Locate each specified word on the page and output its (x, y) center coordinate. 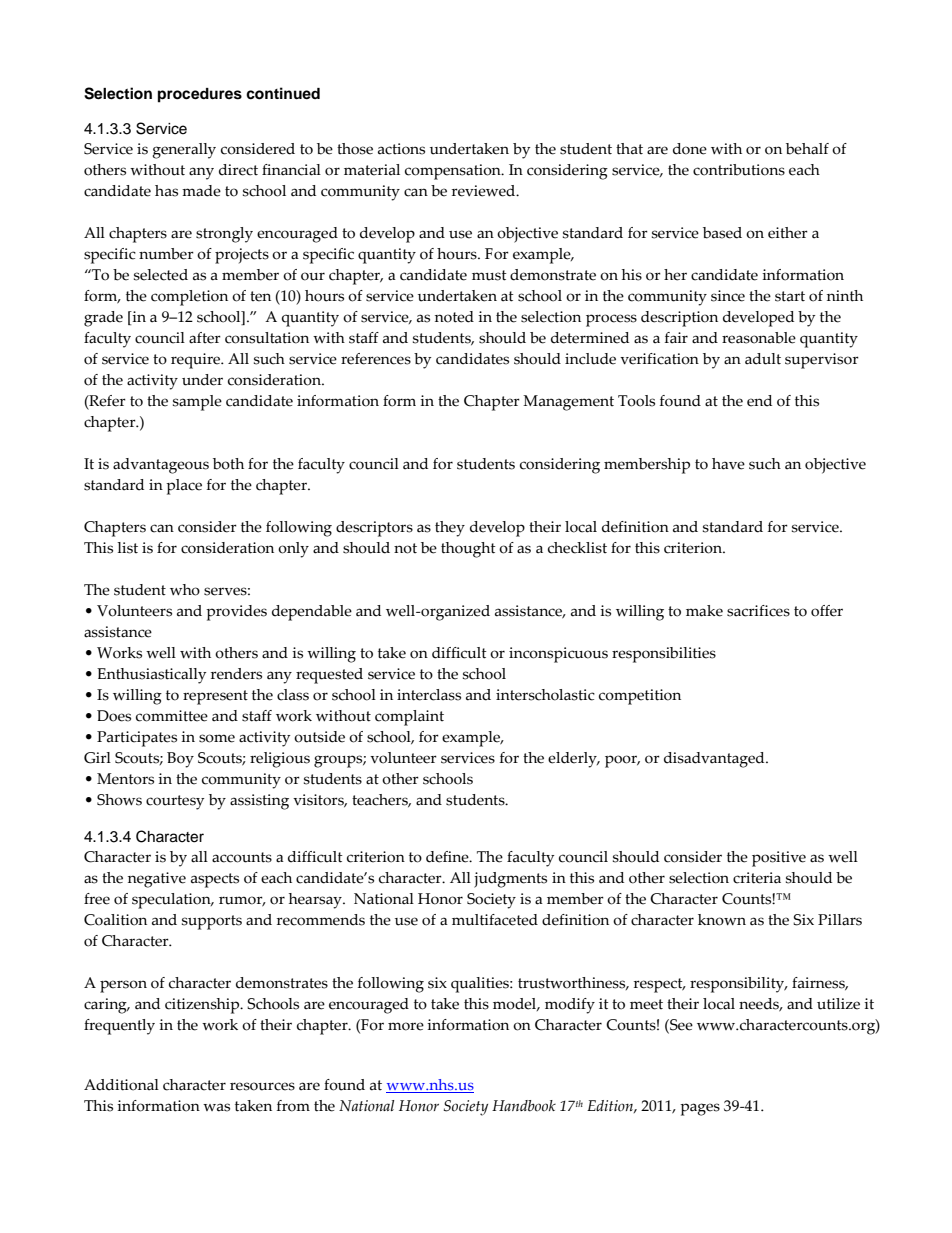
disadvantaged (715, 760)
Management (568, 403)
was (216, 1107)
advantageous (161, 466)
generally (184, 151)
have (728, 464)
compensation (454, 172)
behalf (807, 149)
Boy (180, 760)
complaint (409, 718)
